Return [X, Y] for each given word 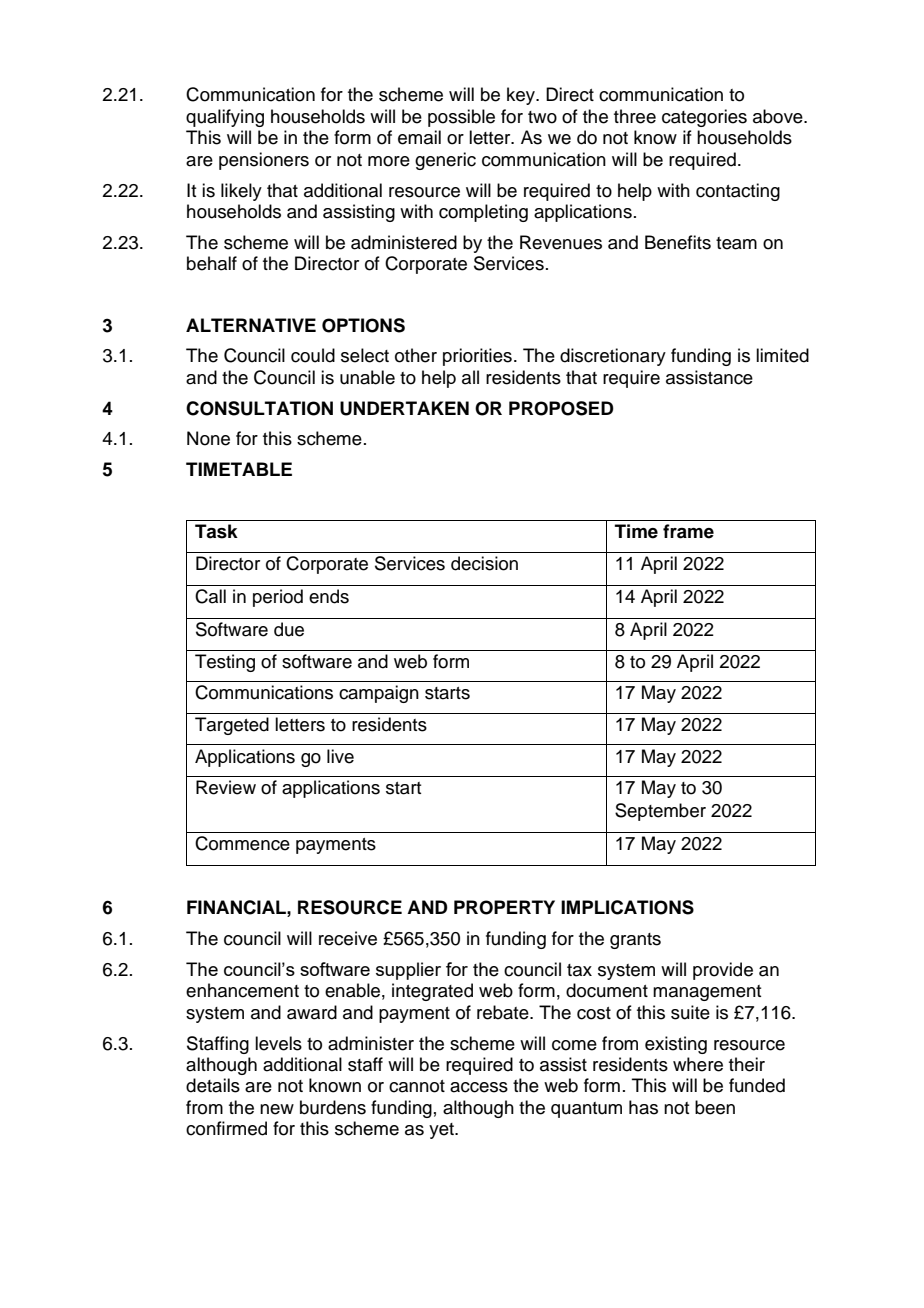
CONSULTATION [259, 408]
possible [461, 118]
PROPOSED [561, 408]
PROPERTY [504, 907]
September [660, 812]
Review [226, 787]
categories [704, 118]
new [277, 1109]
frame [688, 531]
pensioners [264, 161]
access [479, 1087]
